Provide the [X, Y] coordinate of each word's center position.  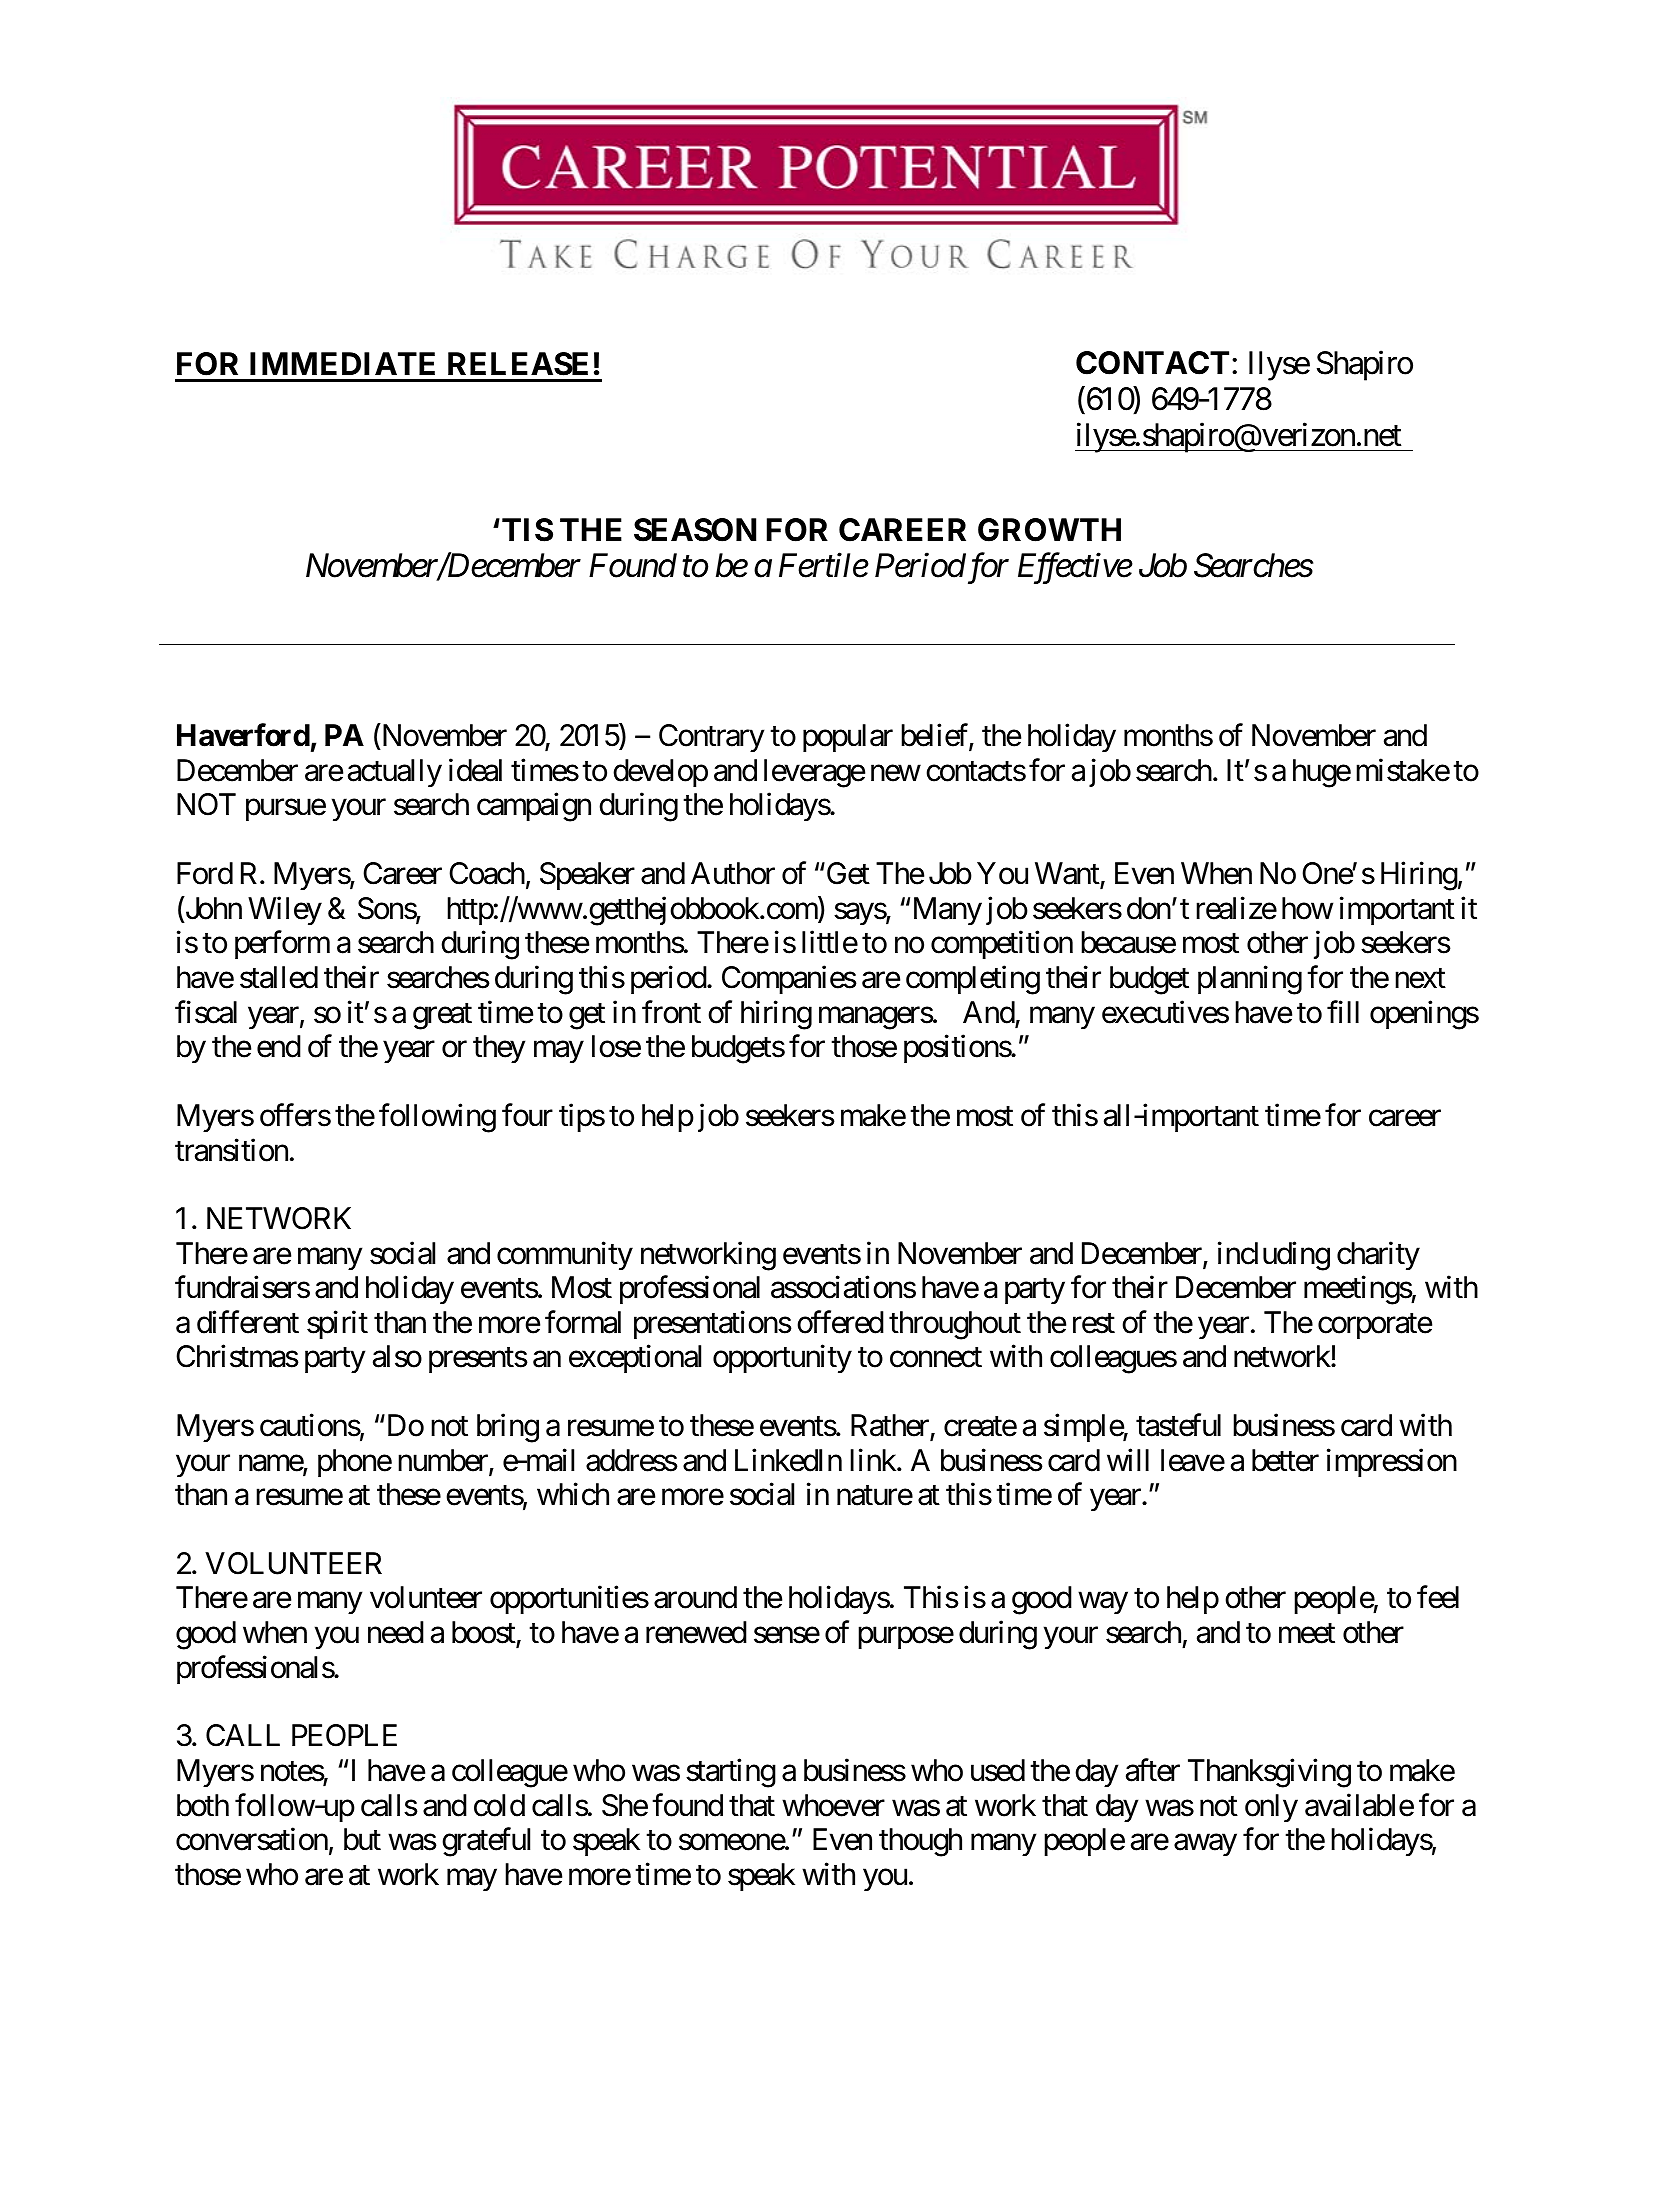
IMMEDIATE [342, 363]
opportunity [782, 1359]
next [1420, 979]
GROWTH [1049, 530]
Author [733, 873]
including [1274, 1256]
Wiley [285, 911]
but [362, 1839]
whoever [833, 1805]
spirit [337, 1324]
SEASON [695, 530]
